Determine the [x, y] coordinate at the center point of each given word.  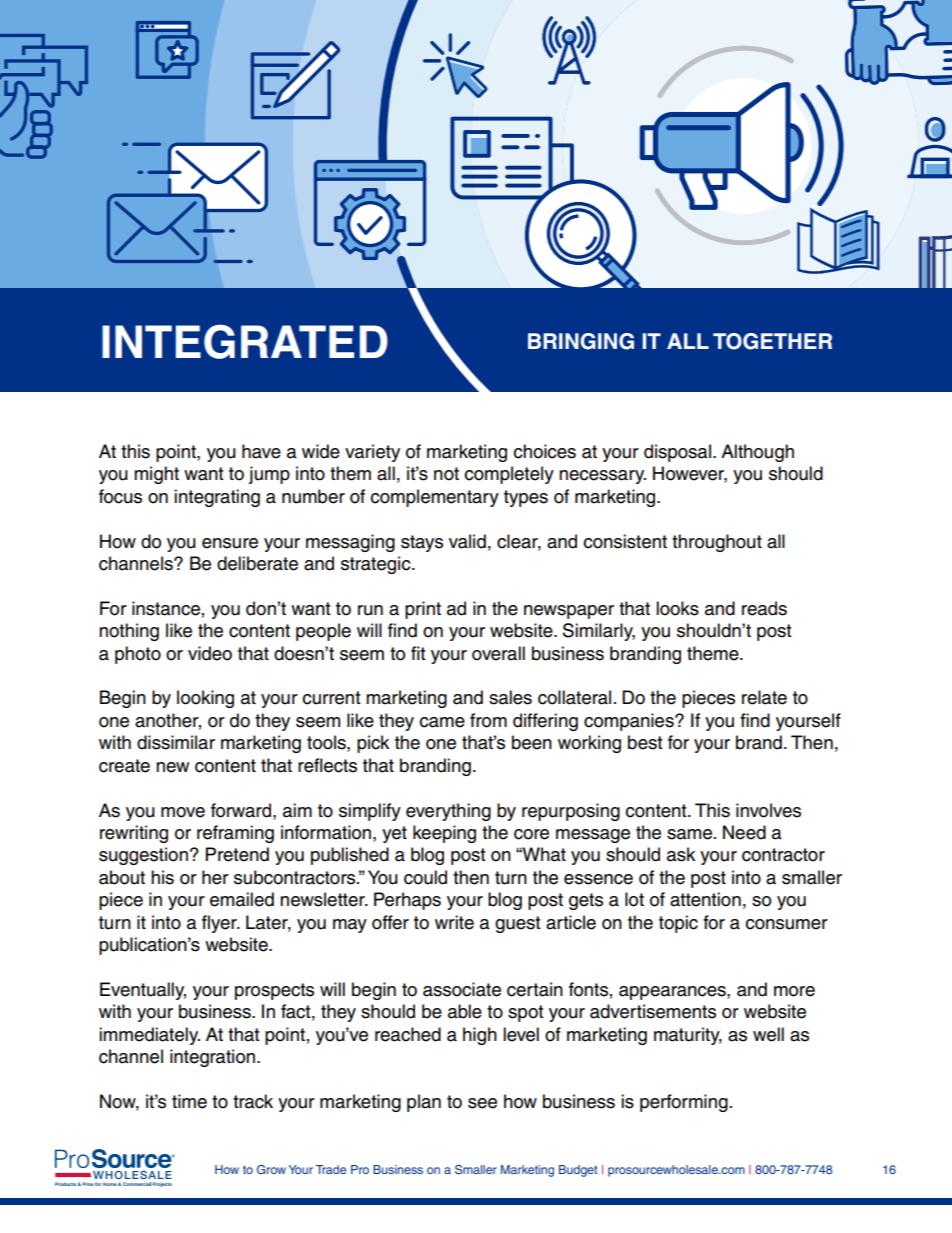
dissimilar [176, 742]
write [454, 922]
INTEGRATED [245, 341]
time [189, 1101]
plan [424, 1103]
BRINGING [581, 341]
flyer [220, 924]
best [645, 742]
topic [678, 924]
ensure [230, 543]
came [442, 722]
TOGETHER [772, 341]
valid [467, 541]
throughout [717, 543]
